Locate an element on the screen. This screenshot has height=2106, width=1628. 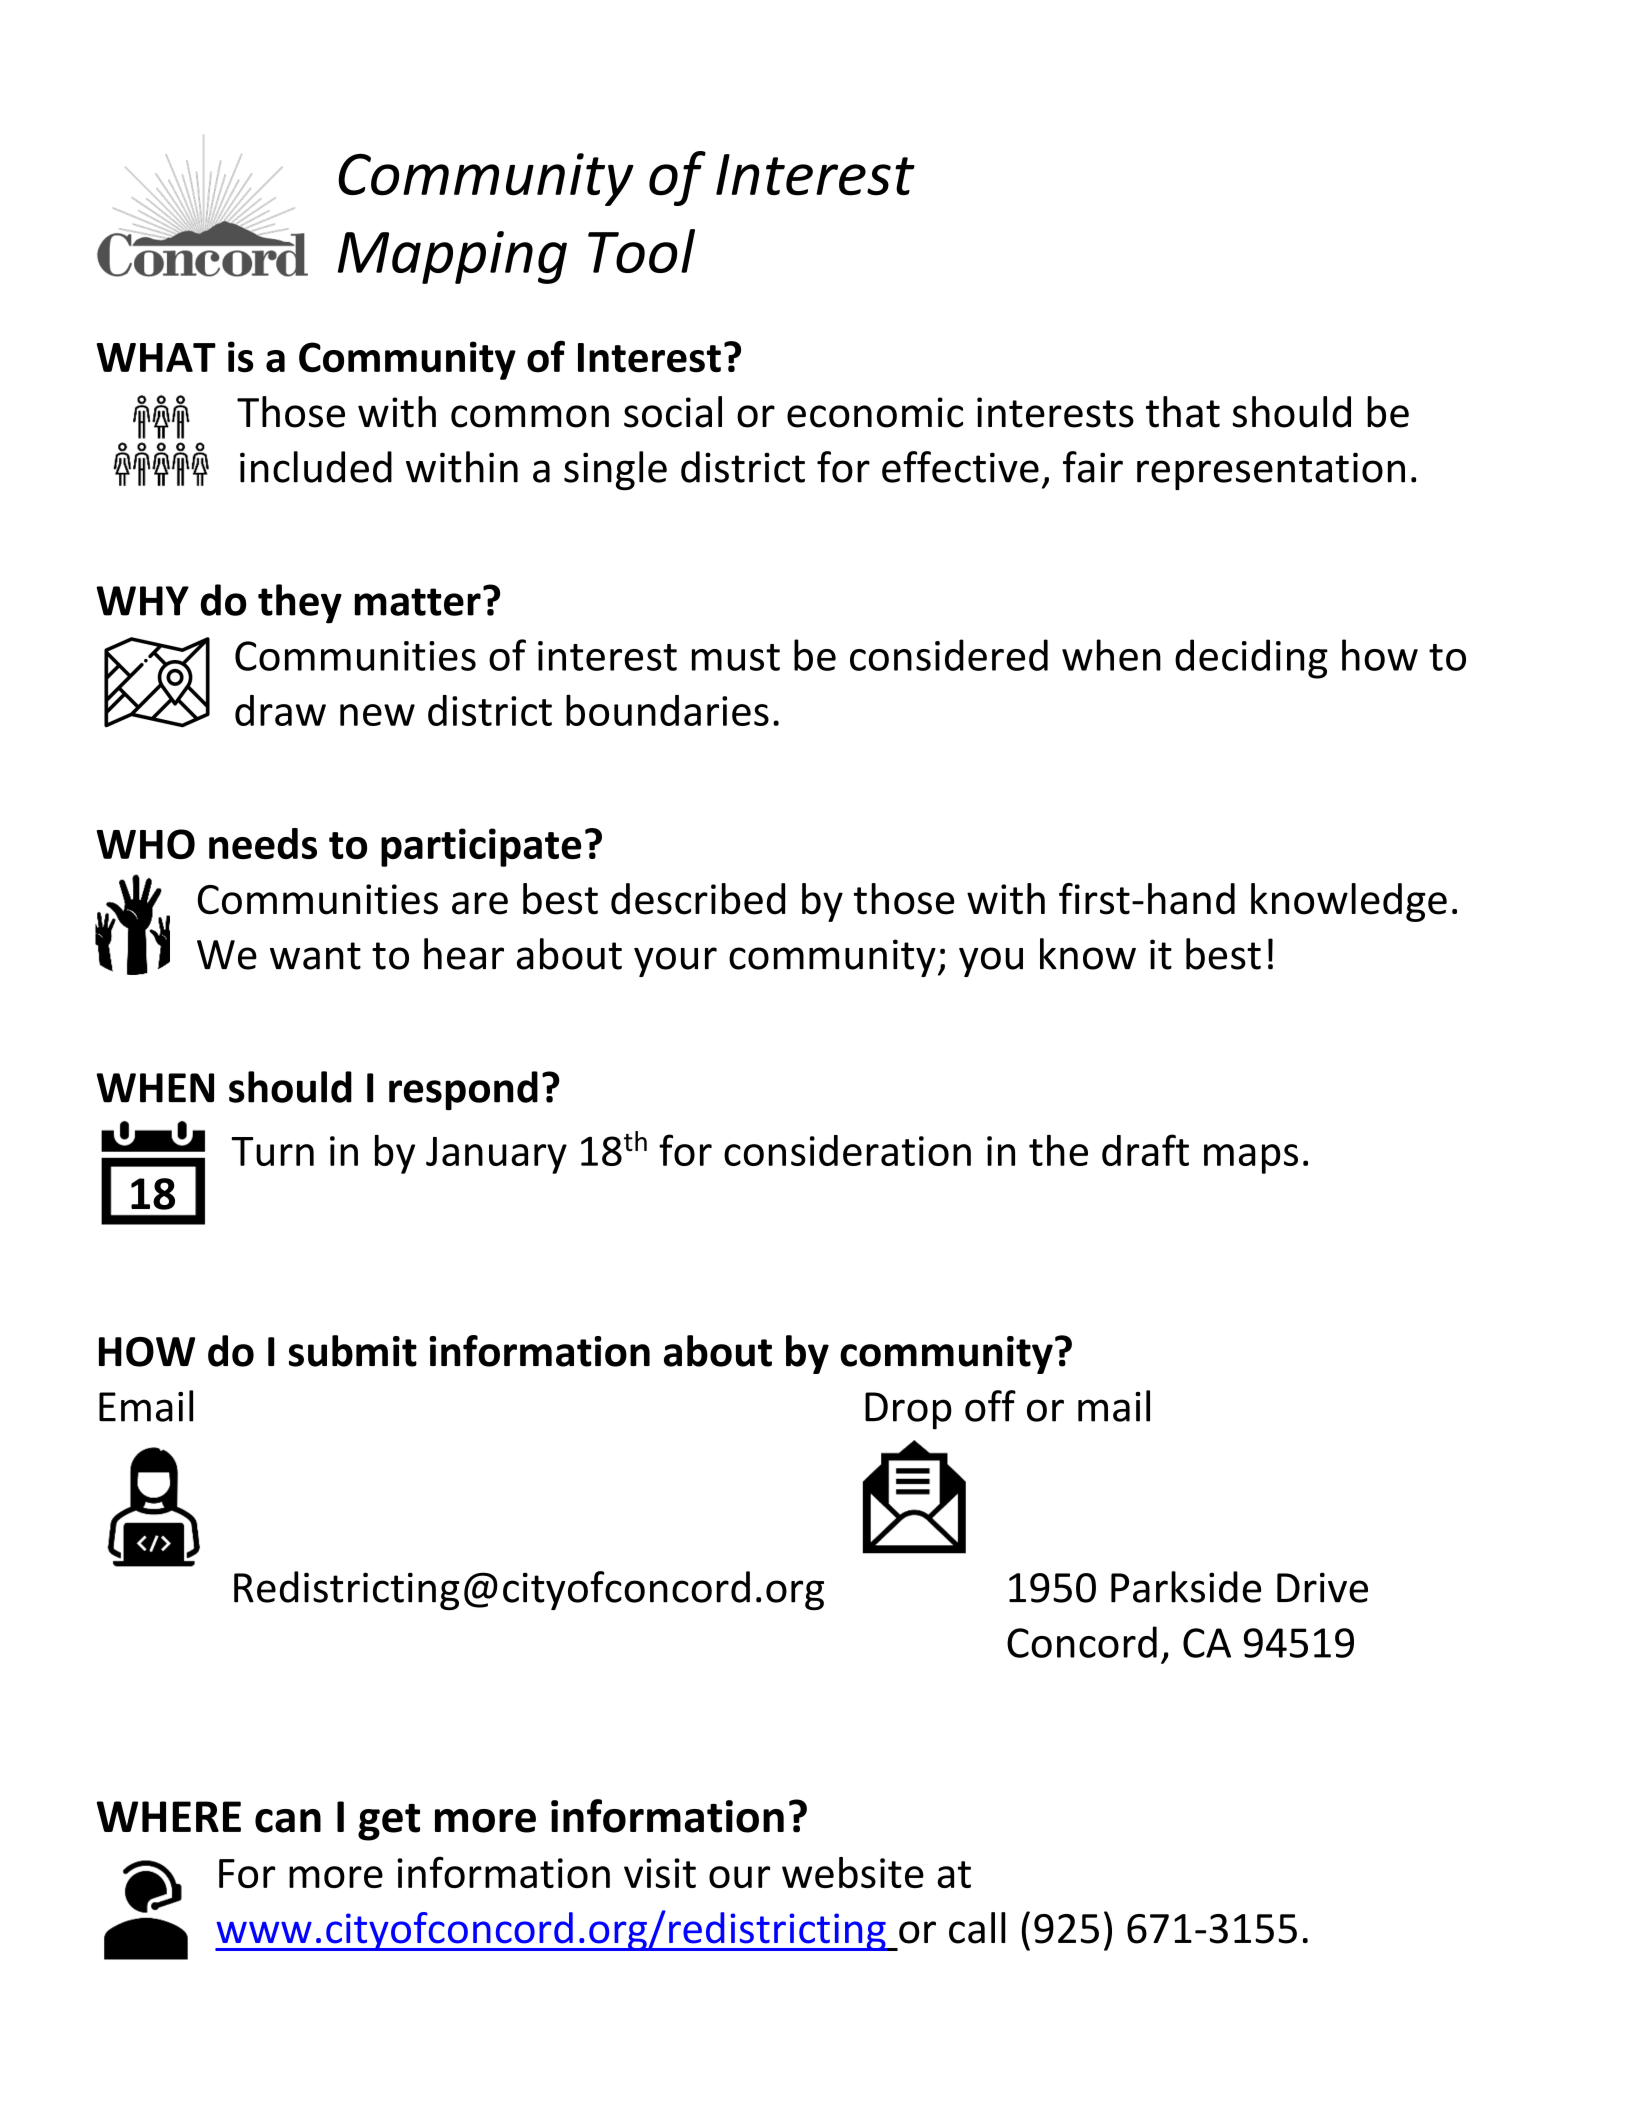
draft is located at coordinates (1145, 1150).
